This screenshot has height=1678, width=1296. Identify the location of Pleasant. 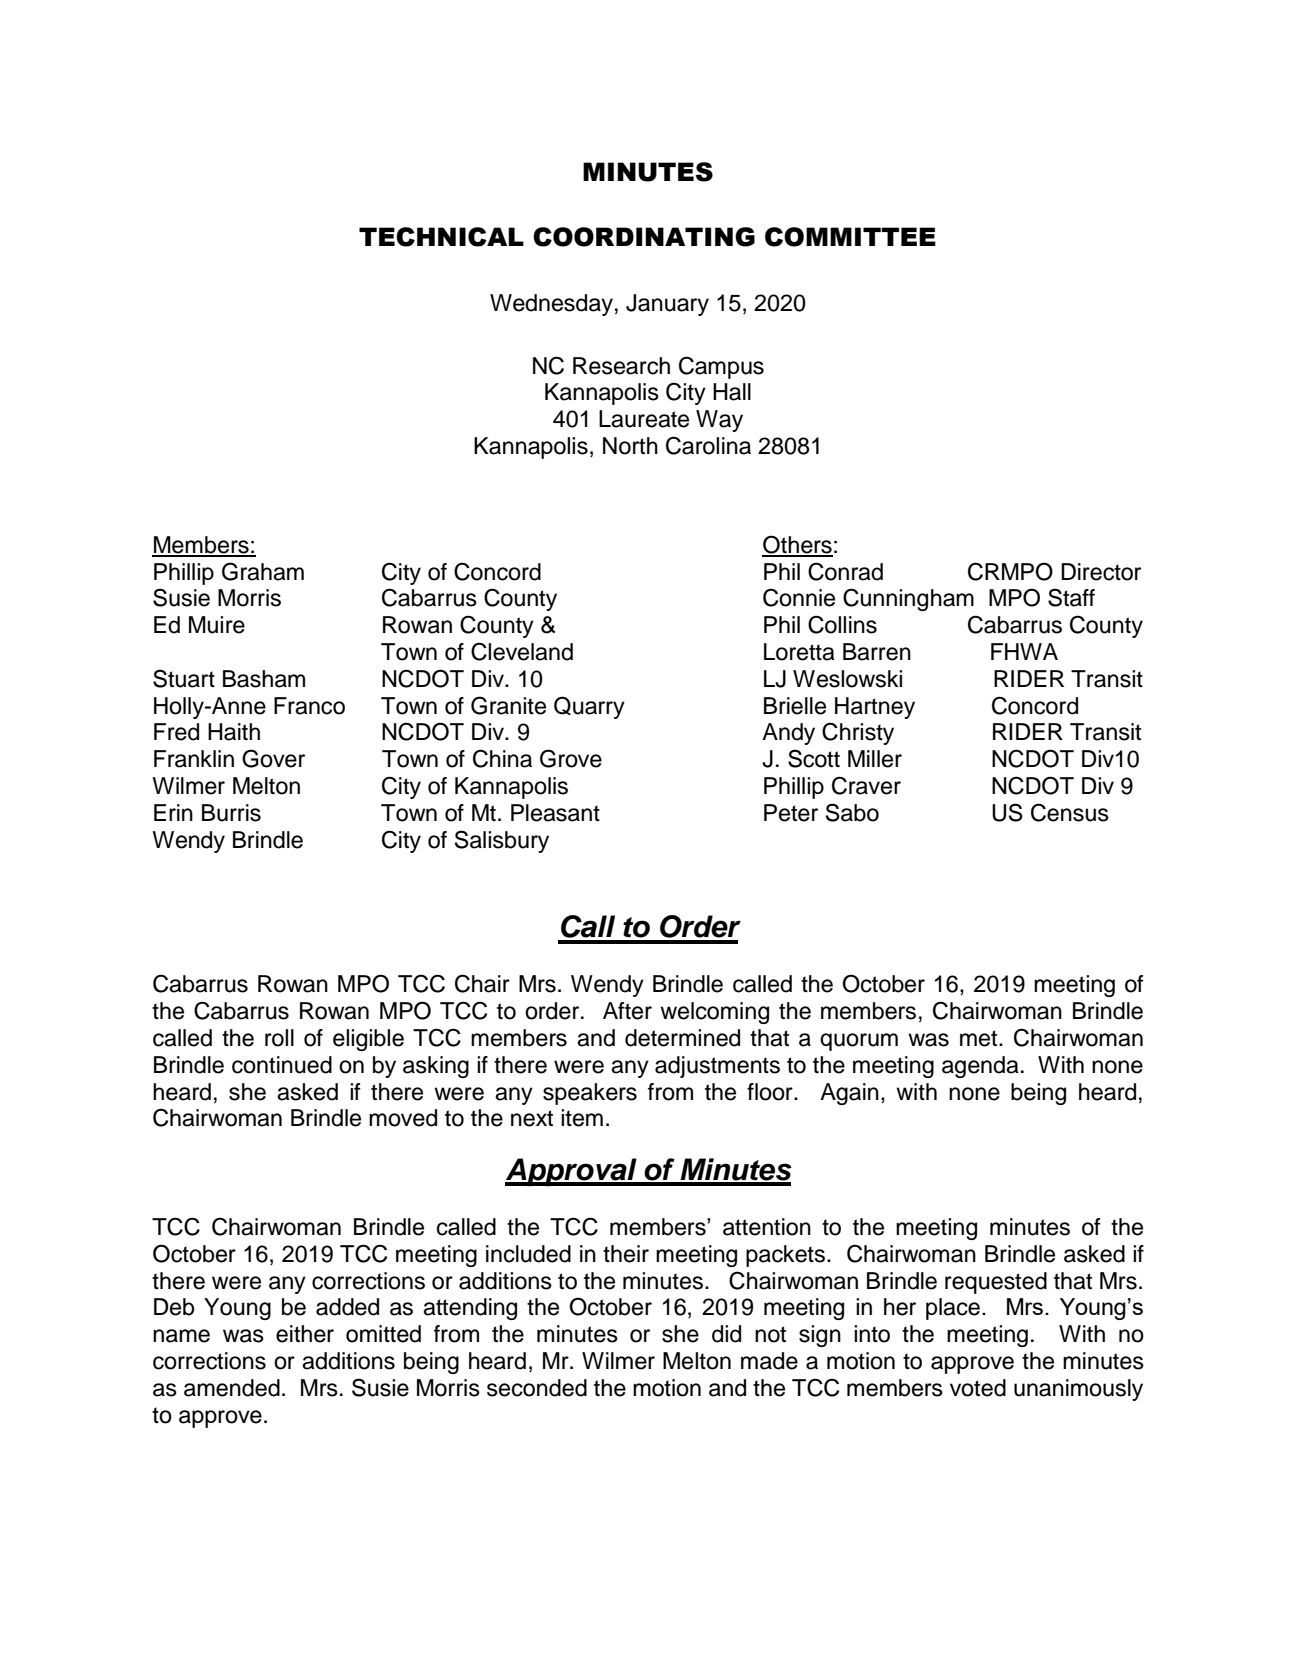
(555, 813).
